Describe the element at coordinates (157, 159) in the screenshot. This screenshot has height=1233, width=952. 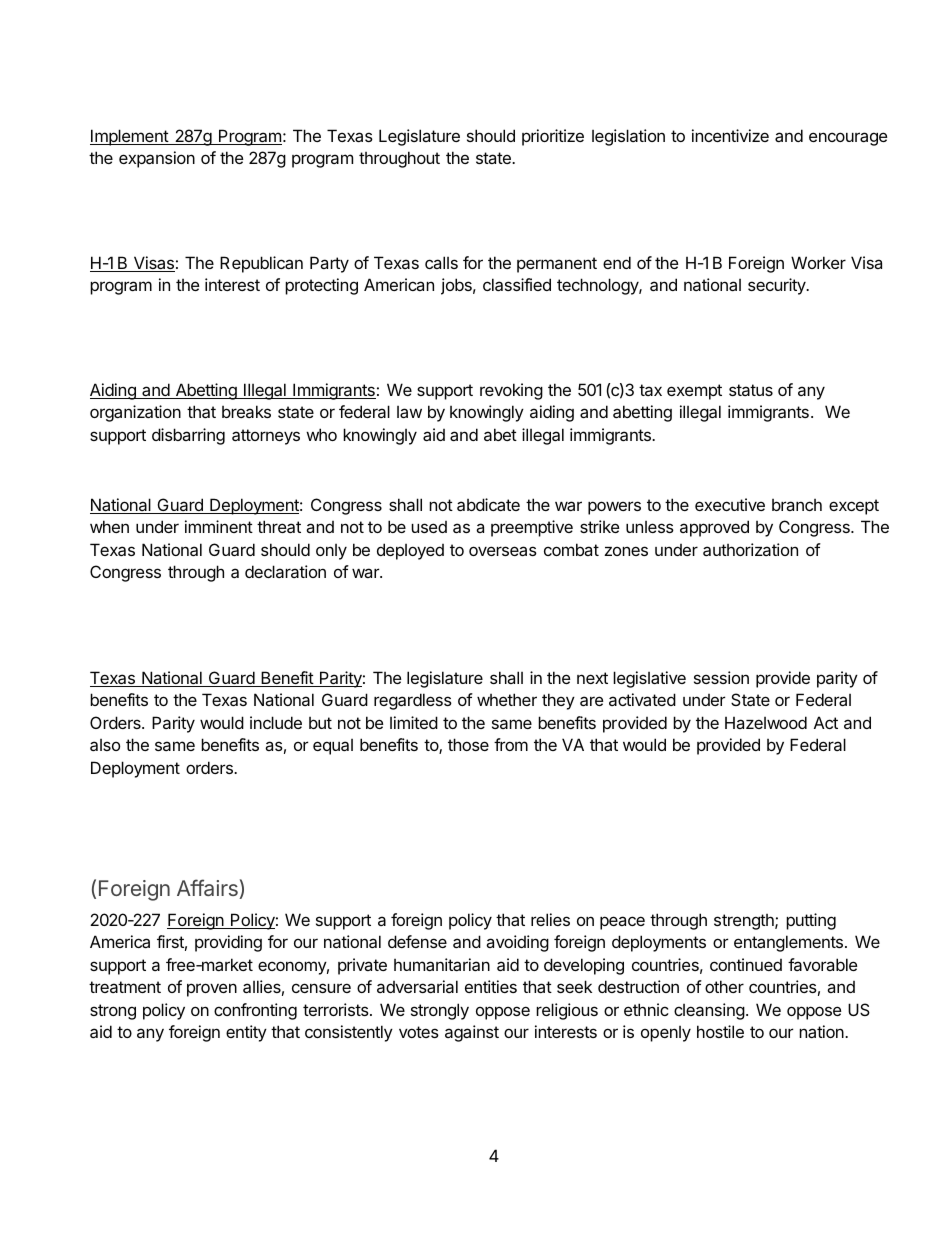
I see `expansion` at that location.
